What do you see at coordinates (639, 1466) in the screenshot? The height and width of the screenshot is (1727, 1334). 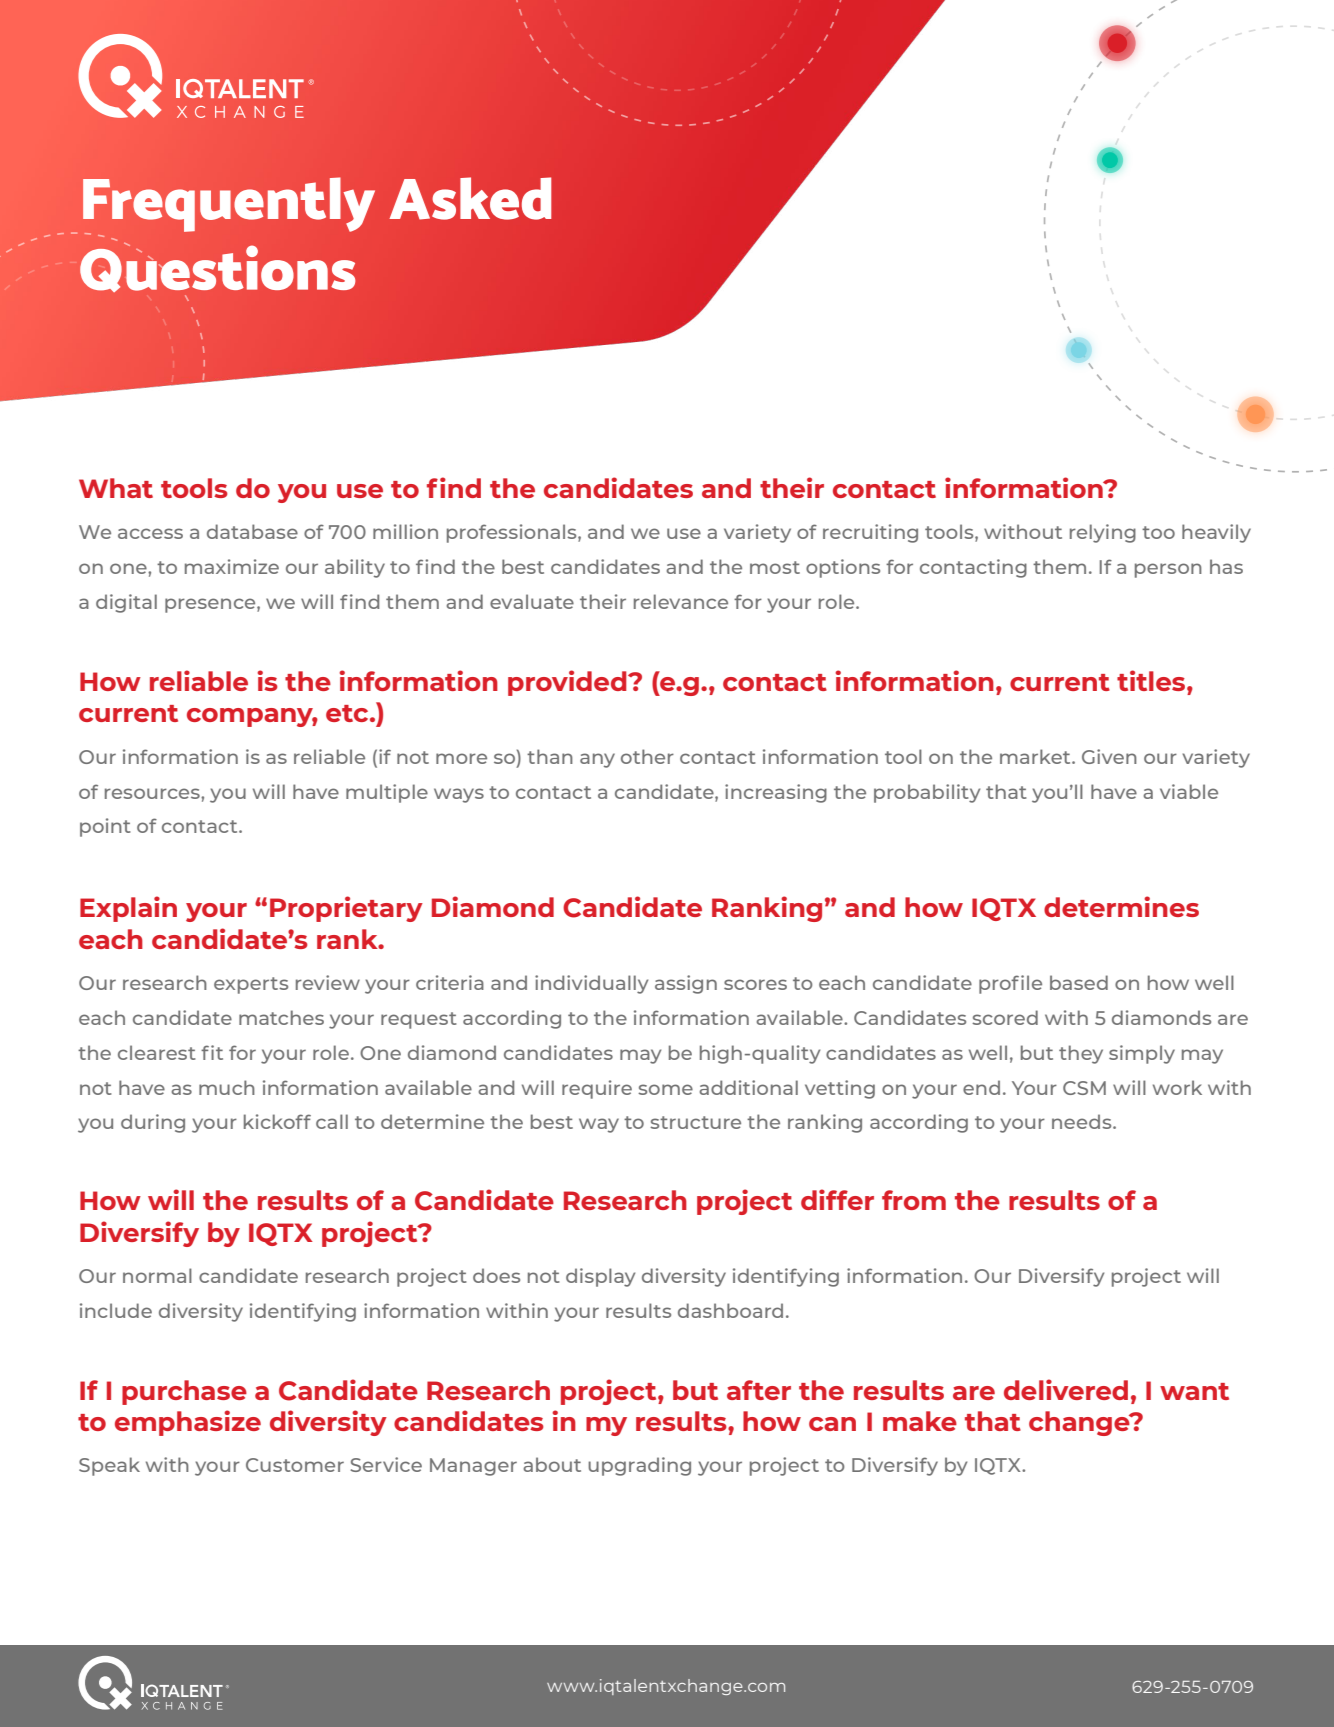 I see `upgrading` at bounding box center [639, 1466].
